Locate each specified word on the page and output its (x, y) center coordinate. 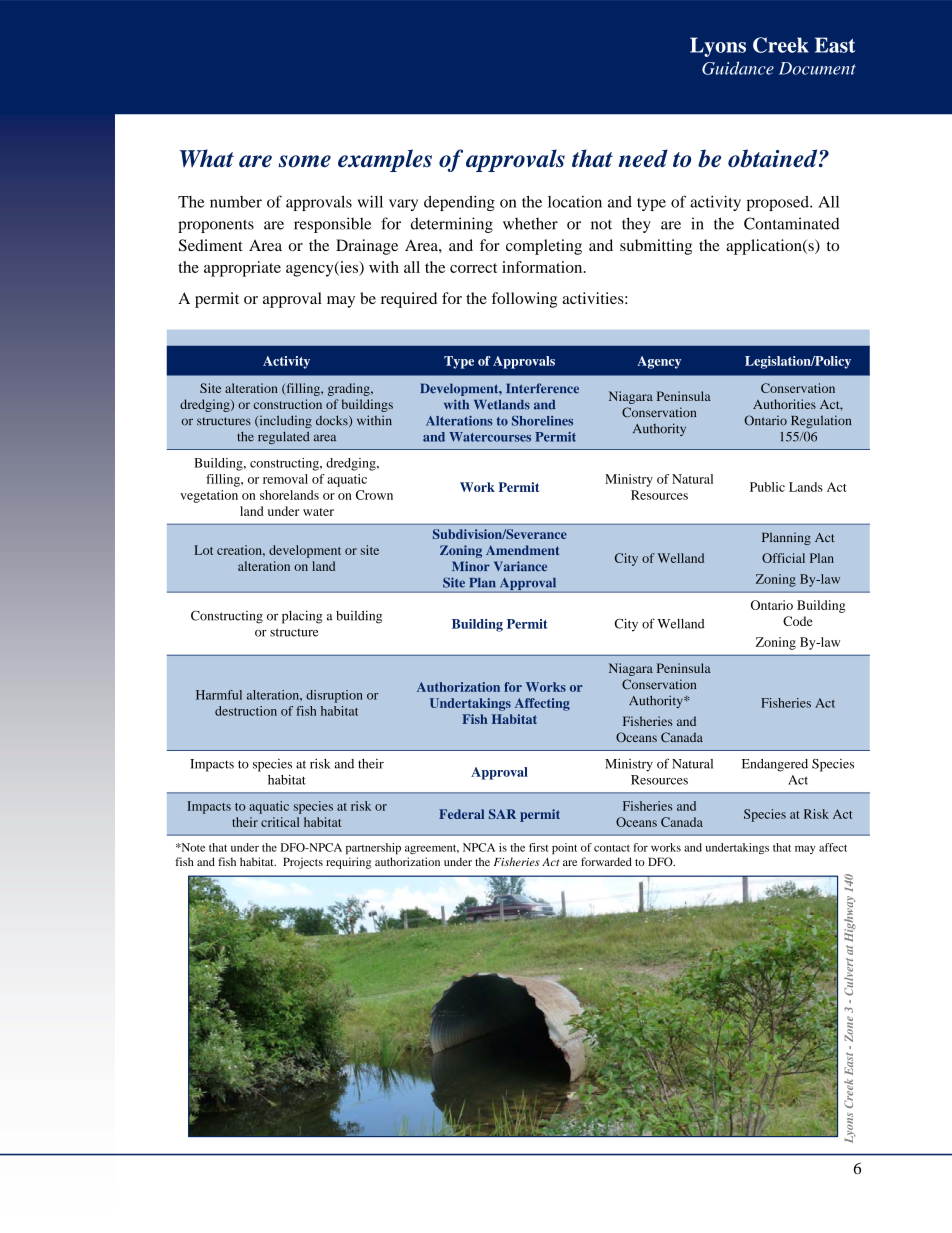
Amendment (522, 550)
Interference (542, 388)
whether (530, 224)
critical (280, 822)
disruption (334, 696)
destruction (246, 711)
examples (385, 160)
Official (783, 558)
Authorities (784, 404)
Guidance (738, 68)
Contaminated (791, 223)
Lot (203, 550)
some (304, 161)
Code (797, 621)
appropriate (242, 269)
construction (288, 404)
